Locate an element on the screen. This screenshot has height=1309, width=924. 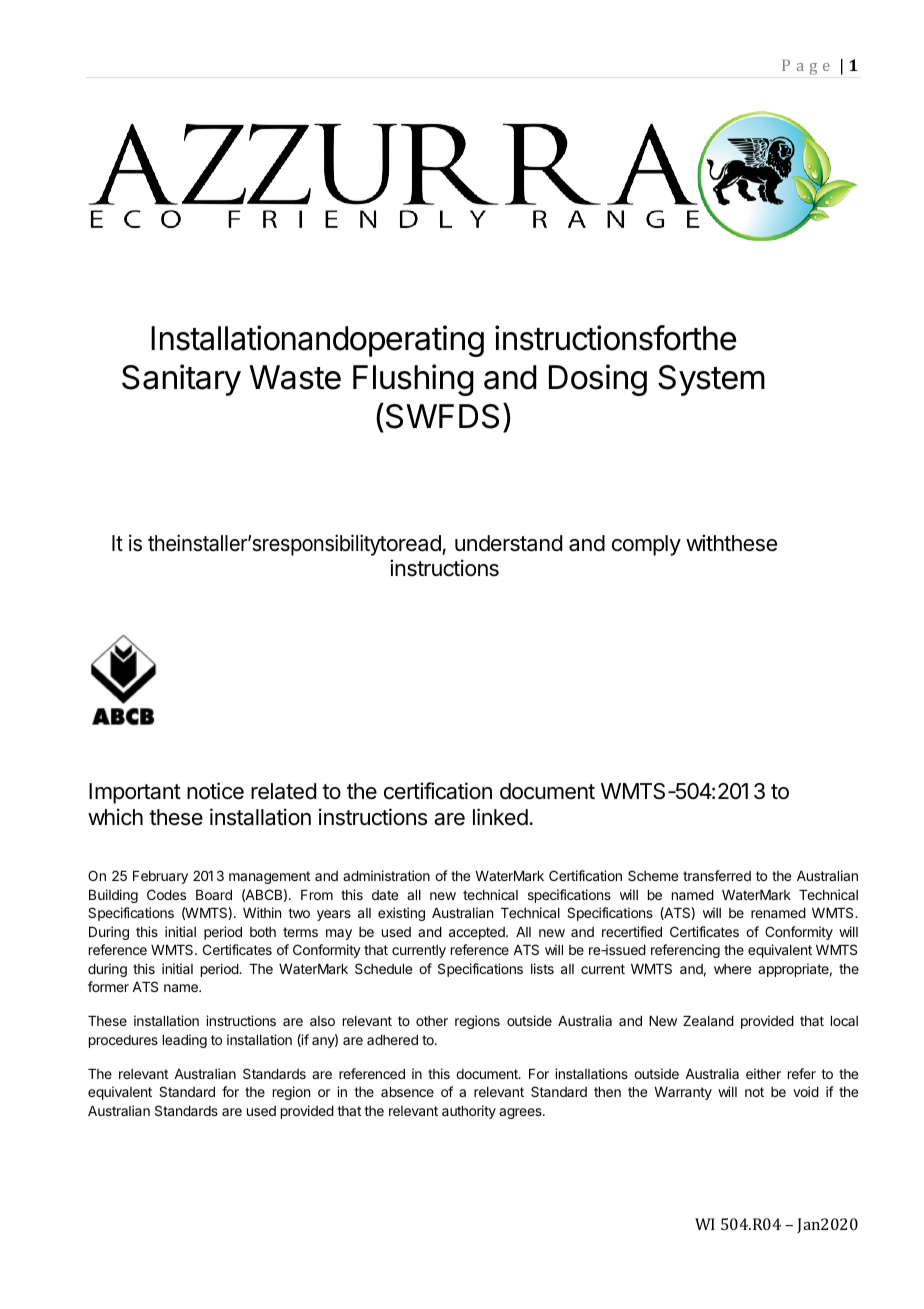
either is located at coordinates (763, 1073).
